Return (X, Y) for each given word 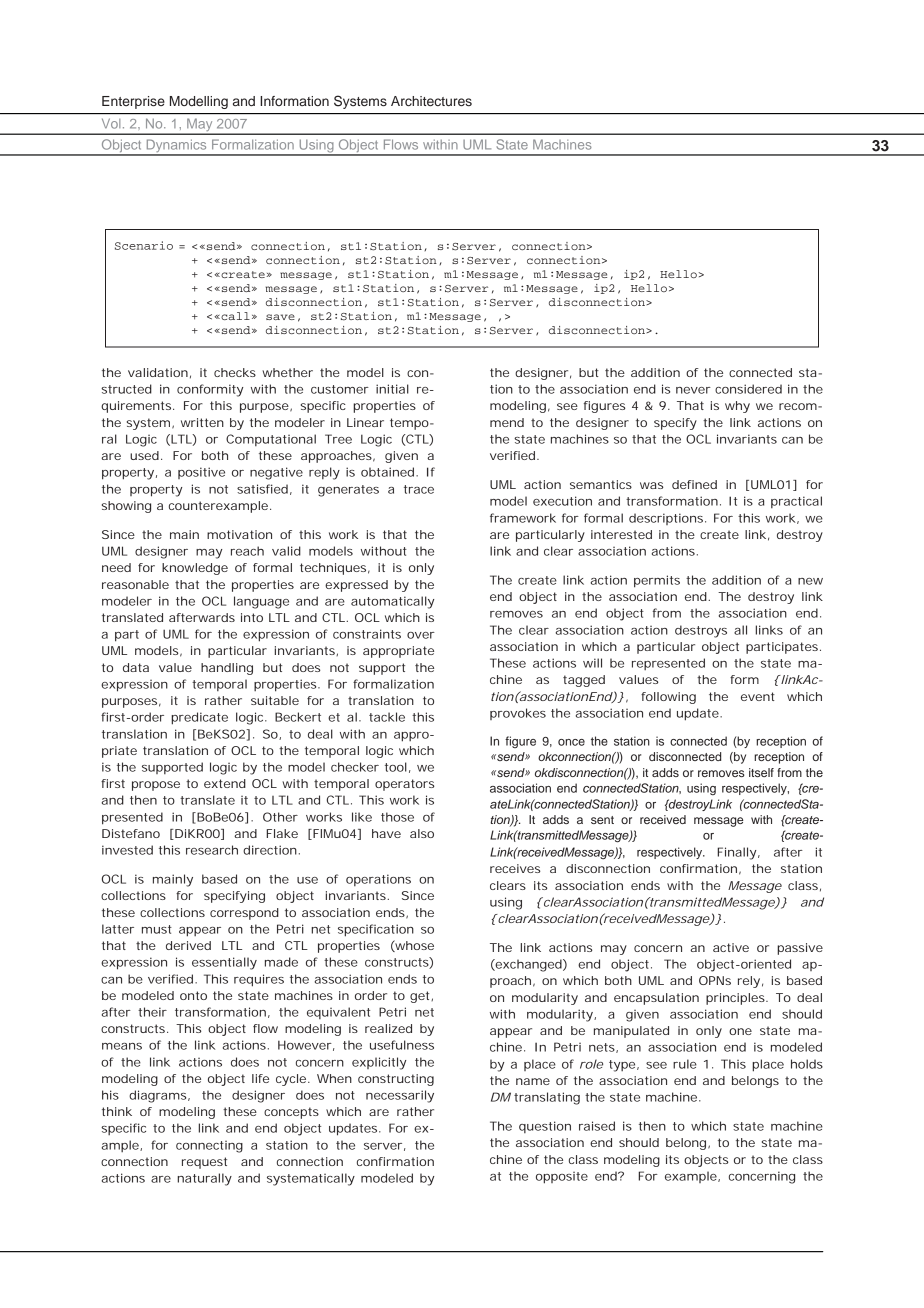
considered (748, 389)
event (758, 696)
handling (227, 669)
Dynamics (176, 147)
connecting (209, 1147)
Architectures (431, 101)
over (421, 635)
